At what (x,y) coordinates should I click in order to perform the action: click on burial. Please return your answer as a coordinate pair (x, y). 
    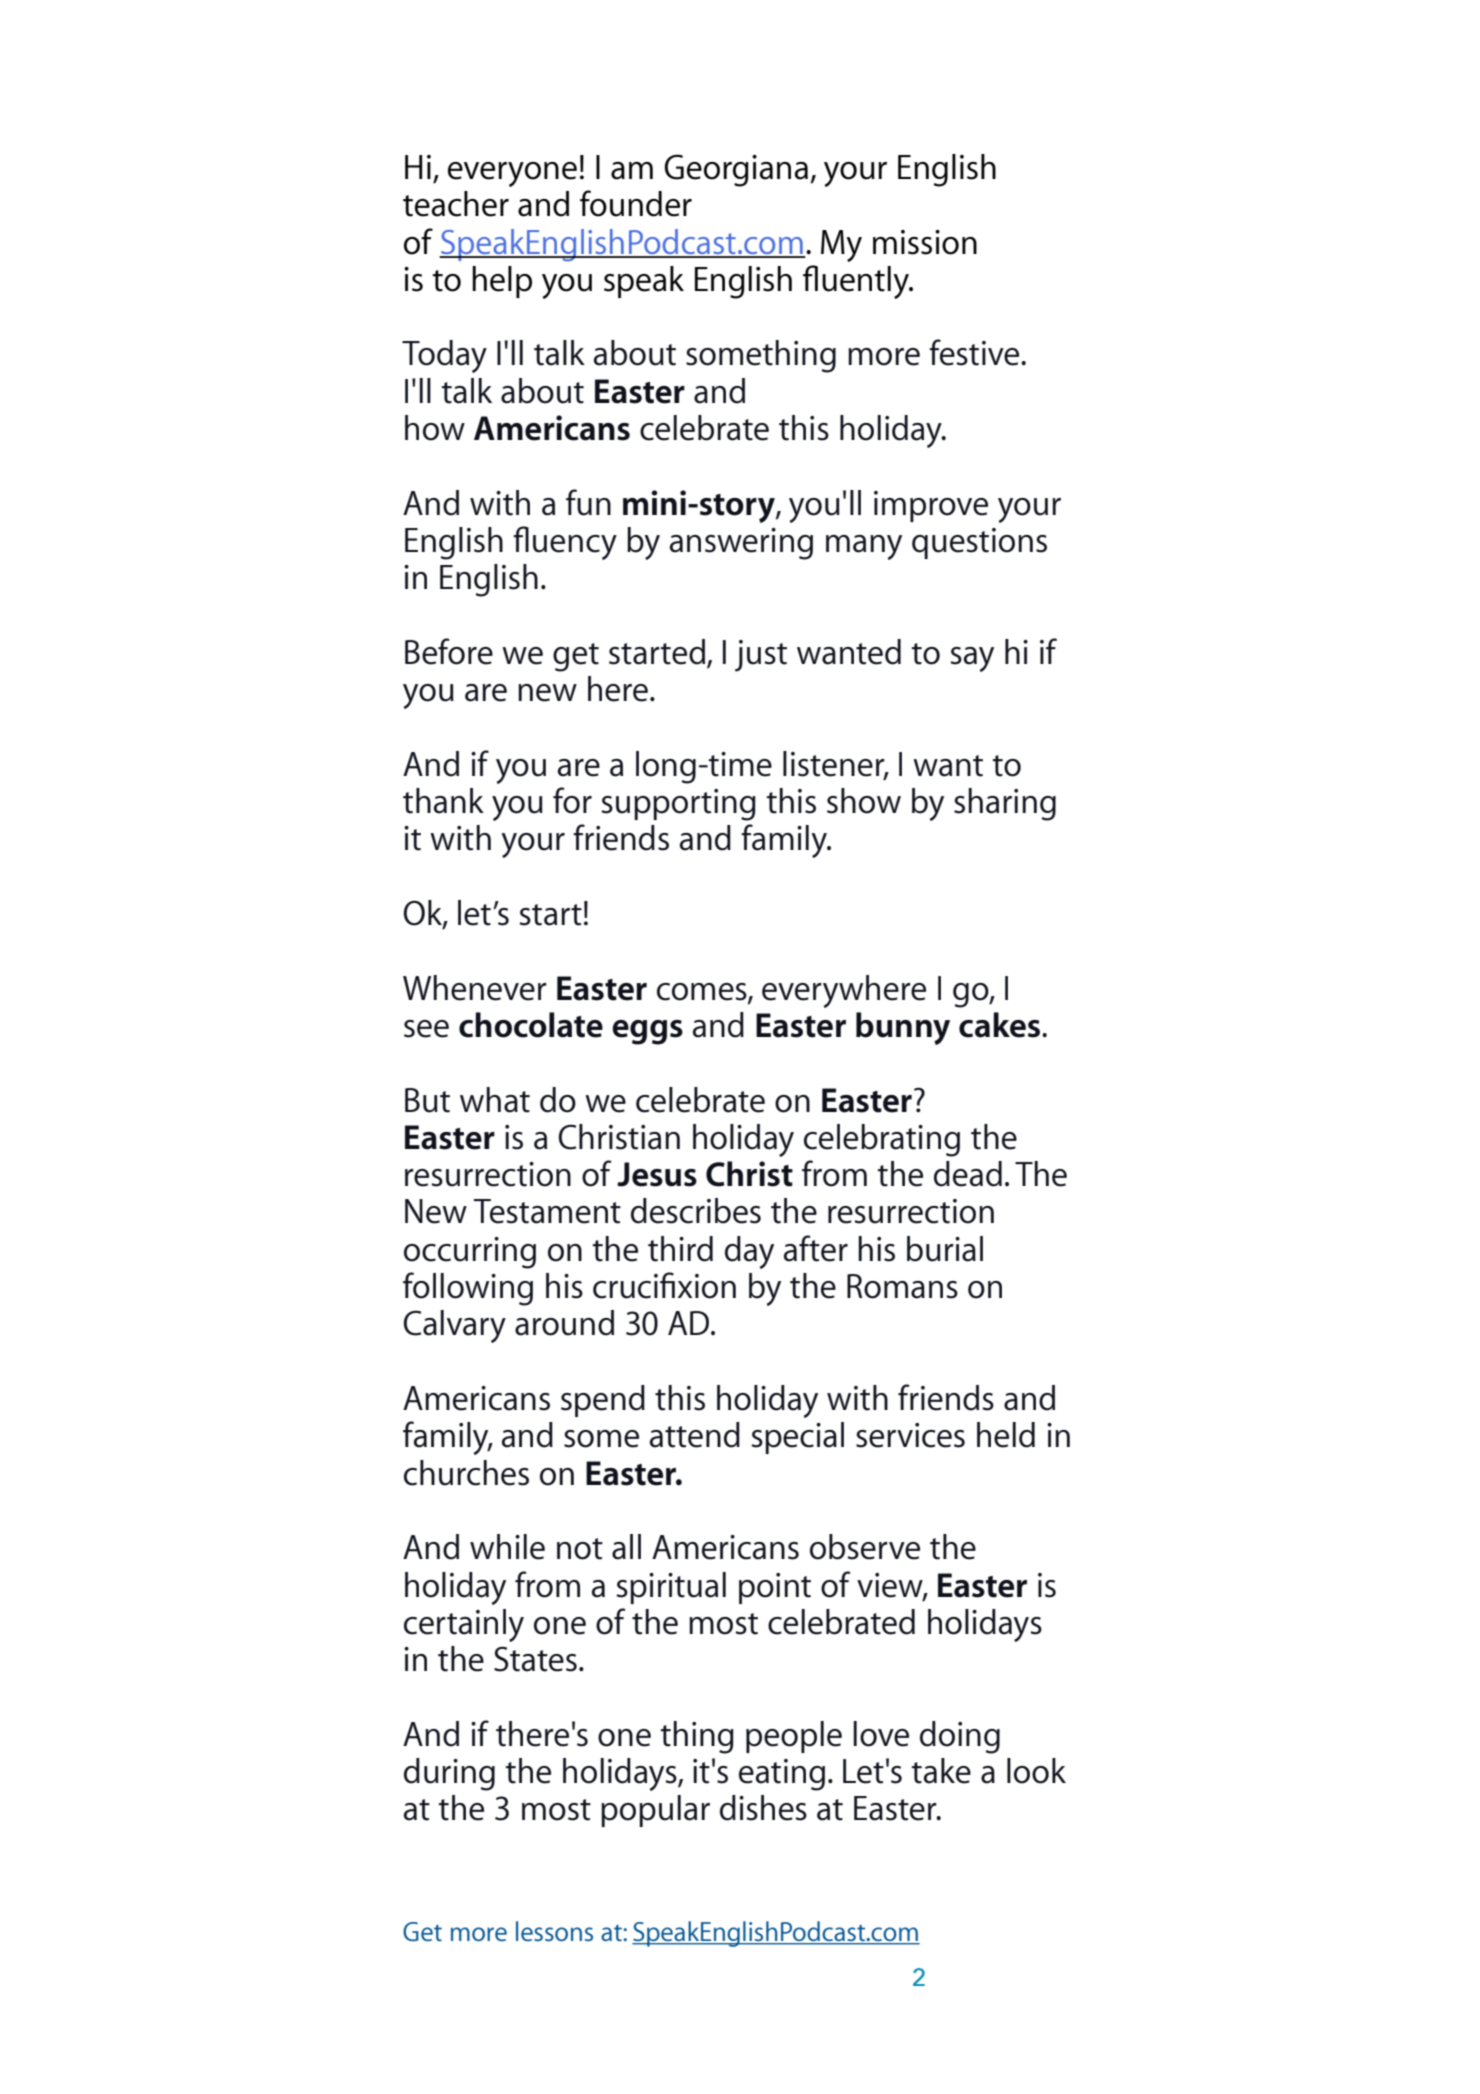
    Looking at the image, I should click on (945, 1249).
